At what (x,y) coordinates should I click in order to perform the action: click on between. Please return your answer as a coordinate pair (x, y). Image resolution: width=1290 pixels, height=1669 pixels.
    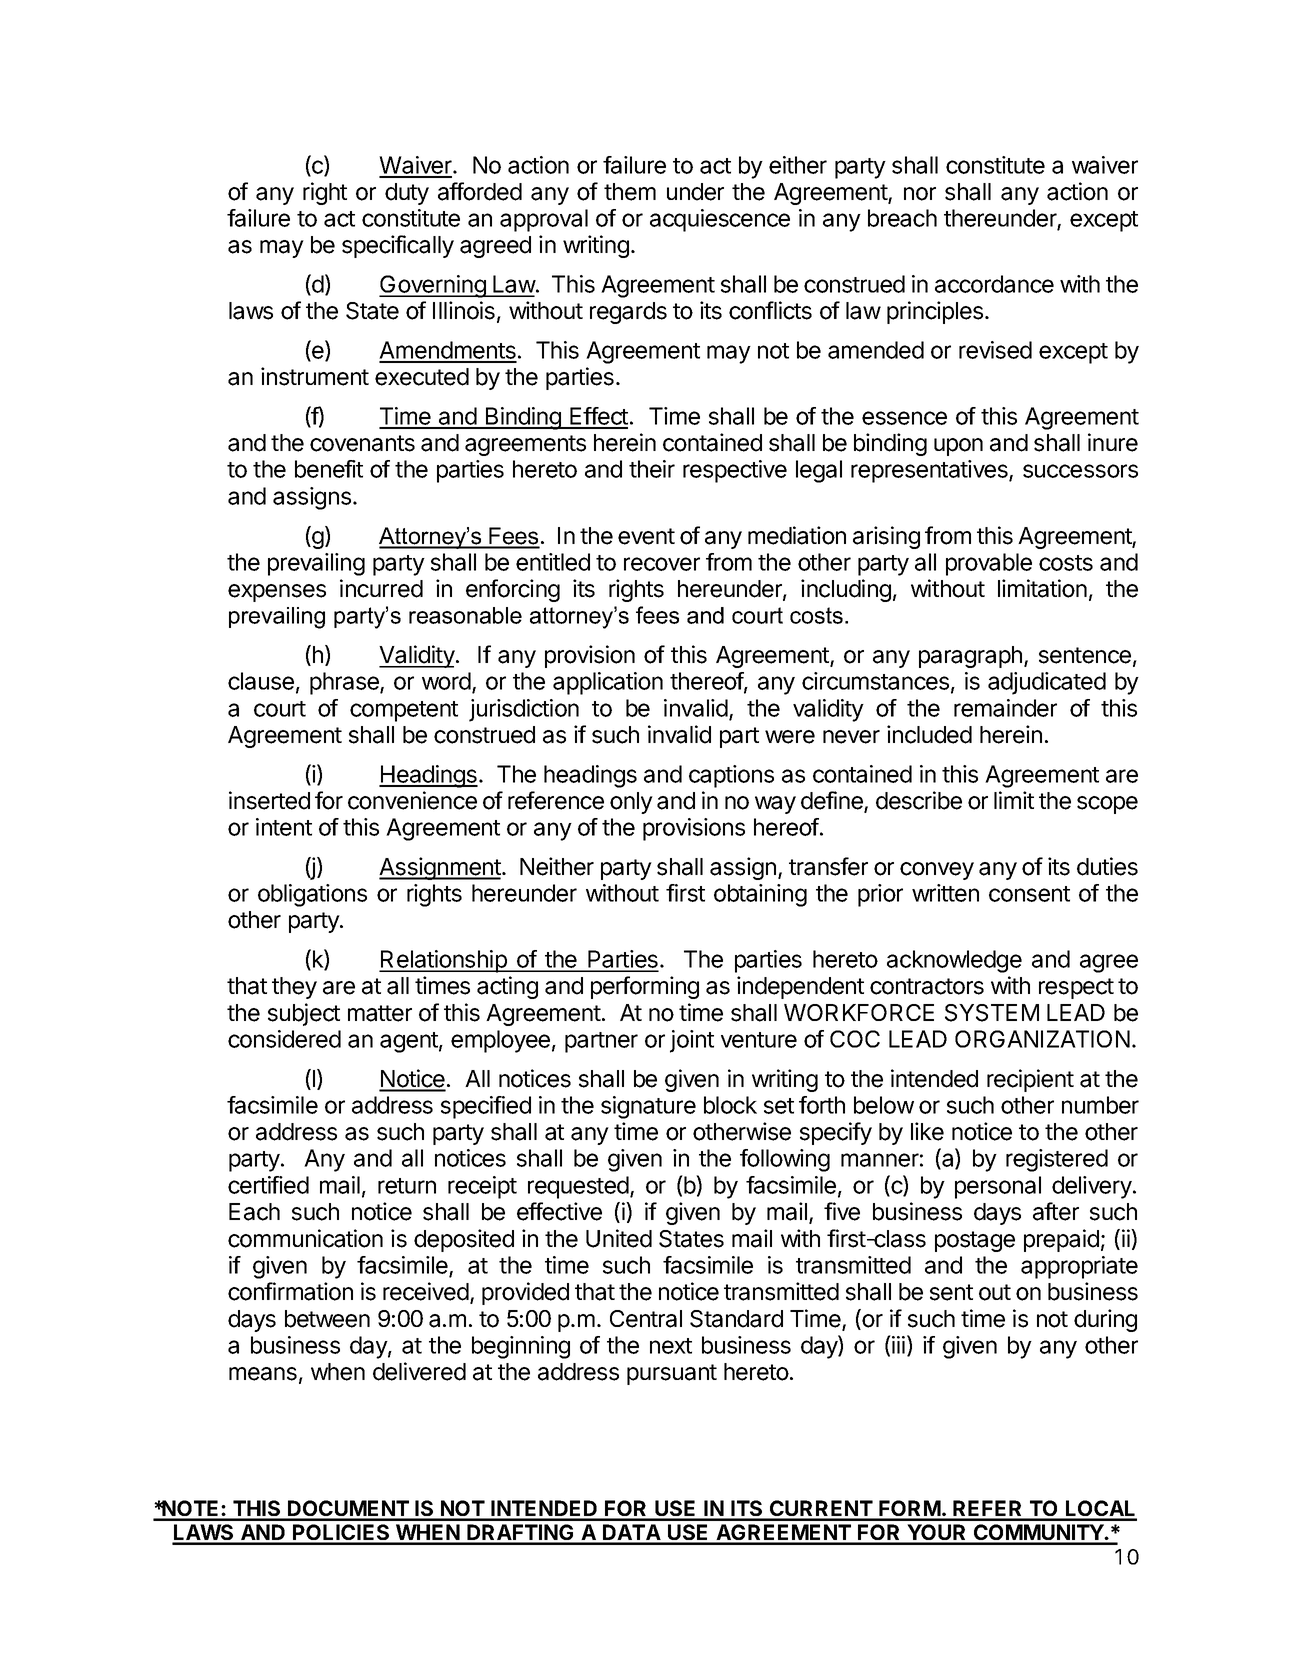
    Looking at the image, I should click on (327, 1319).
